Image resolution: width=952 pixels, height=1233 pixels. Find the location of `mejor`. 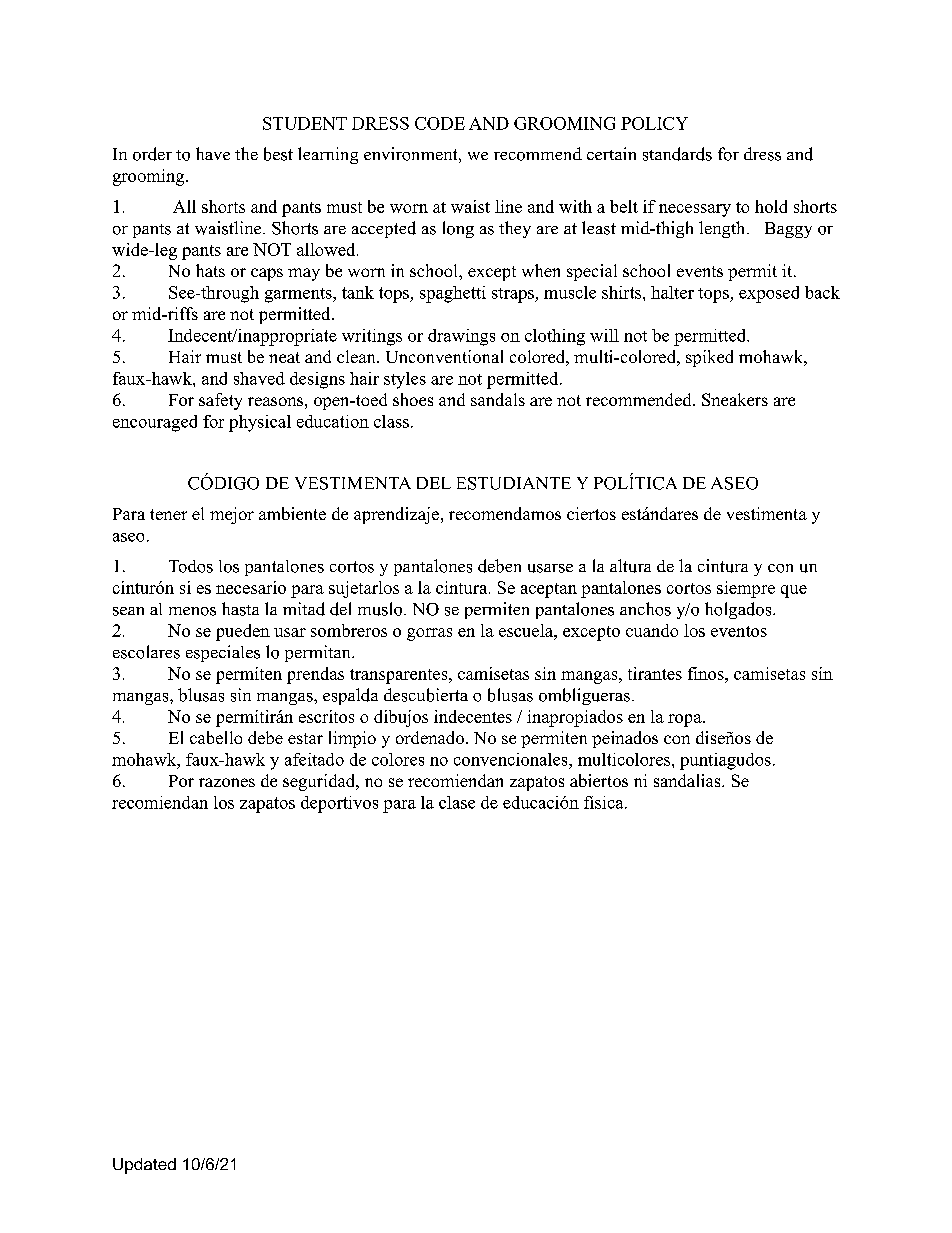

mejor is located at coordinates (232, 515).
